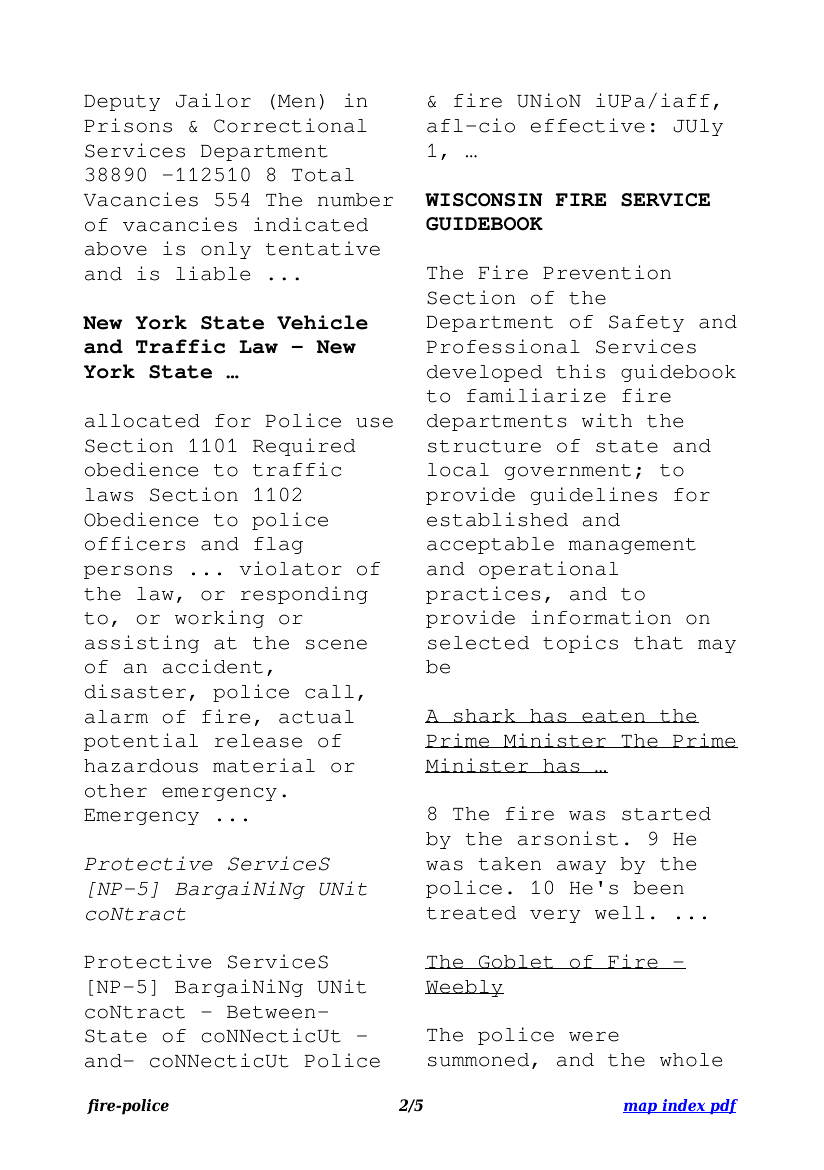 The image size is (824, 1170). What do you see at coordinates (588, 125) in the screenshot?
I see `effective` at bounding box center [588, 125].
